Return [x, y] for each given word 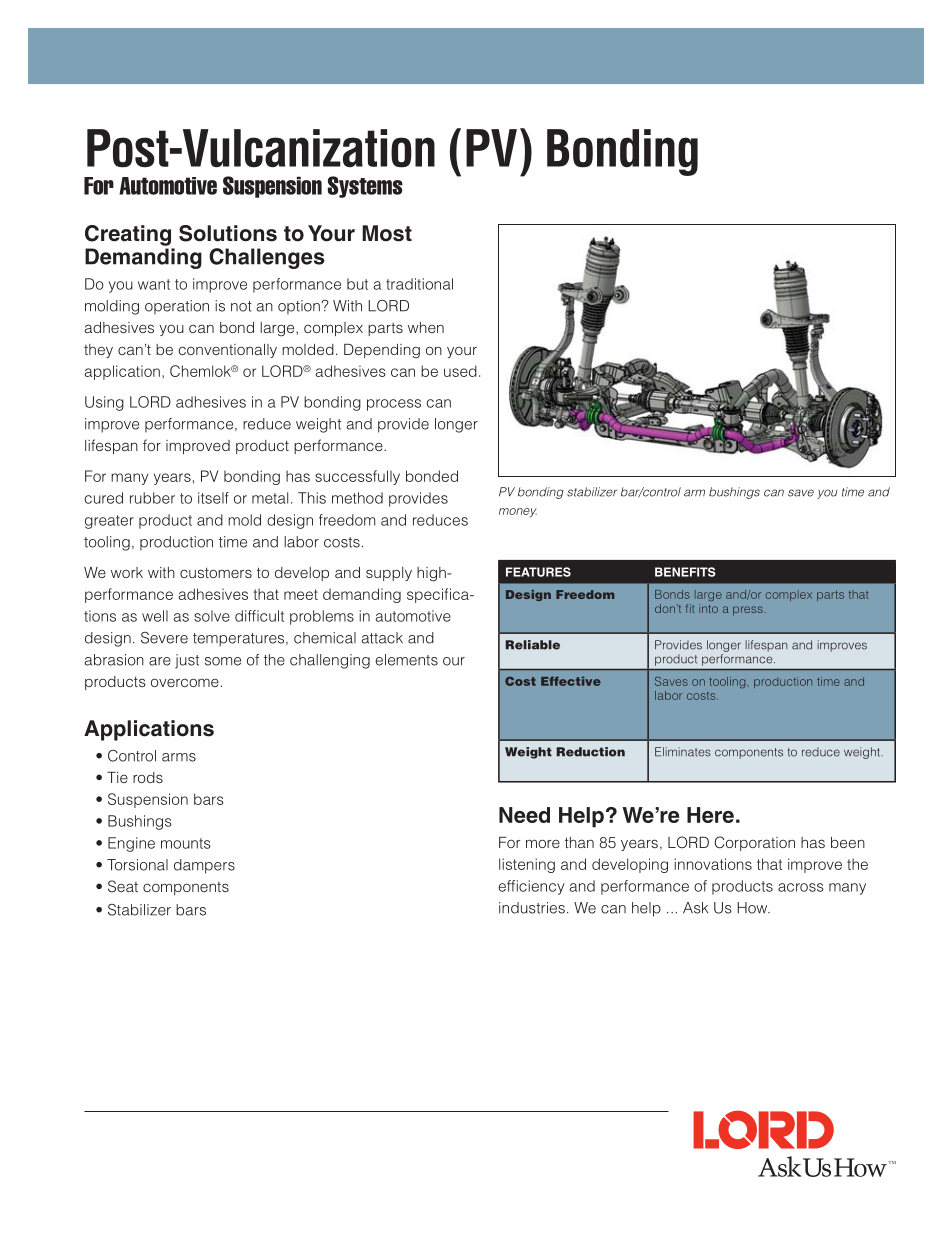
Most [387, 233]
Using [104, 403]
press [749, 611]
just [187, 661]
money [518, 513]
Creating [128, 235]
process [394, 405]
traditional [419, 284]
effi [508, 886]
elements [406, 660]
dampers [204, 866]
